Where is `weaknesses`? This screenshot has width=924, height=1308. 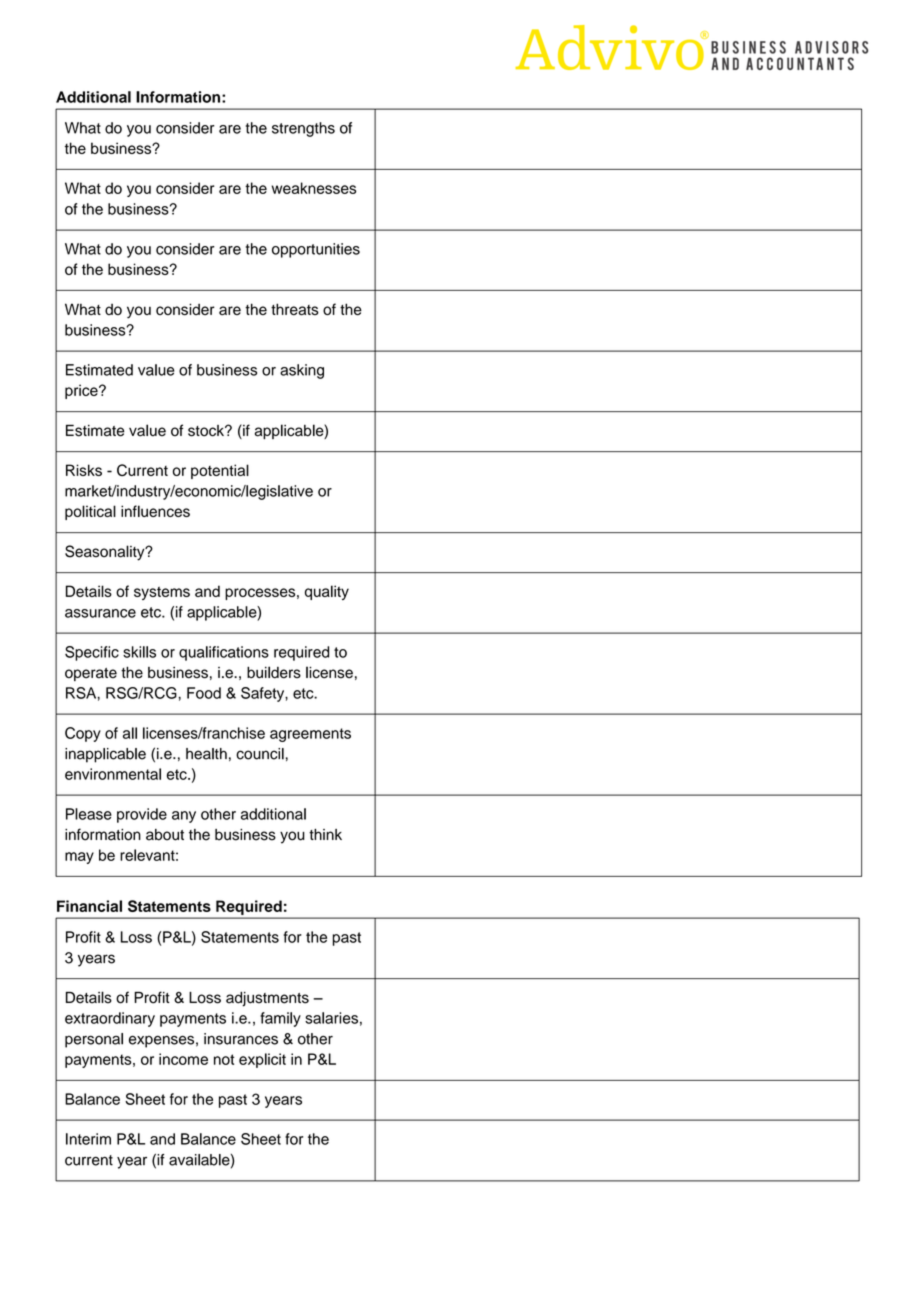
weaknesses is located at coordinates (314, 188).
